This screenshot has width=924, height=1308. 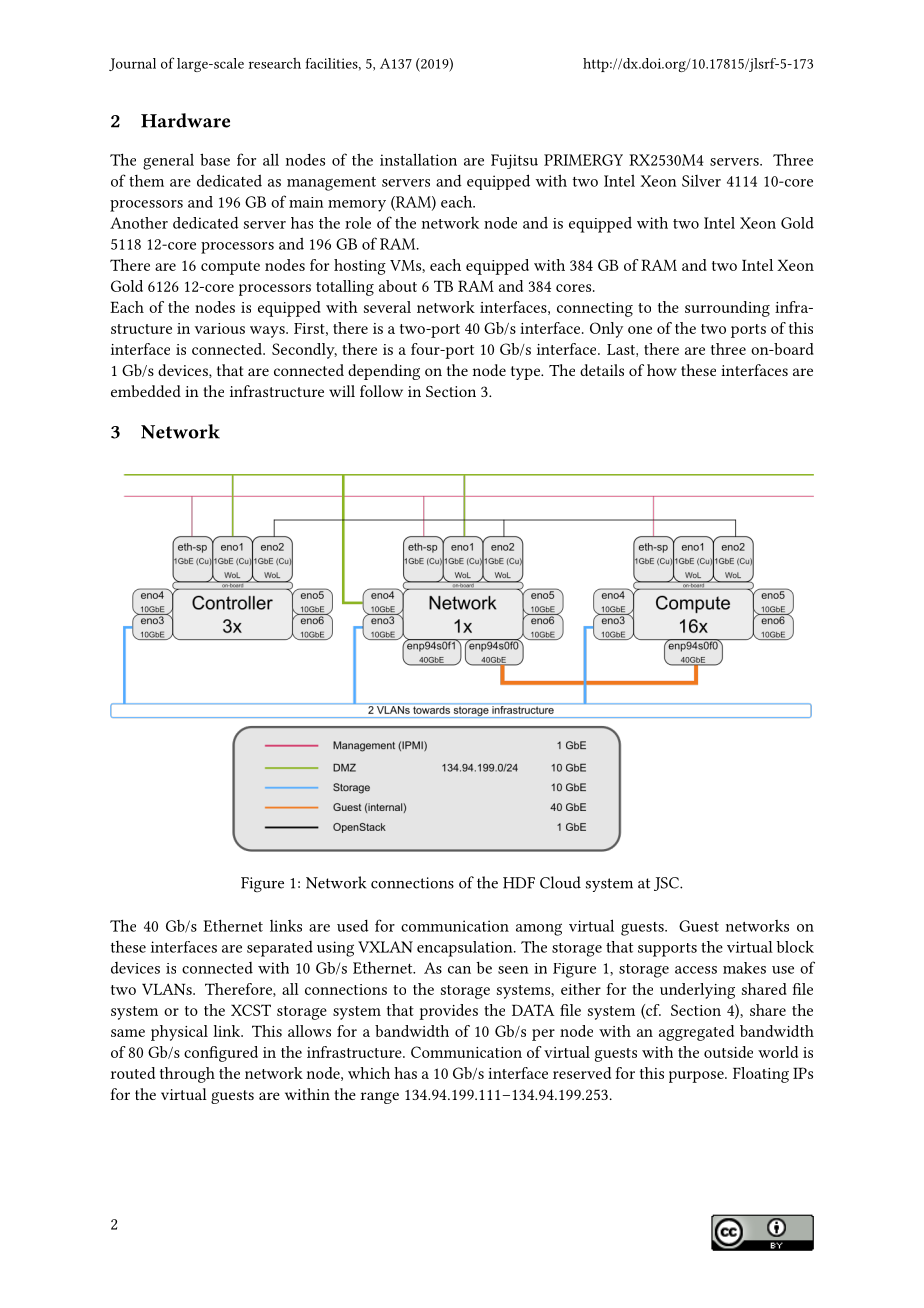 What do you see at coordinates (662, 370) in the screenshot?
I see `how` at bounding box center [662, 370].
